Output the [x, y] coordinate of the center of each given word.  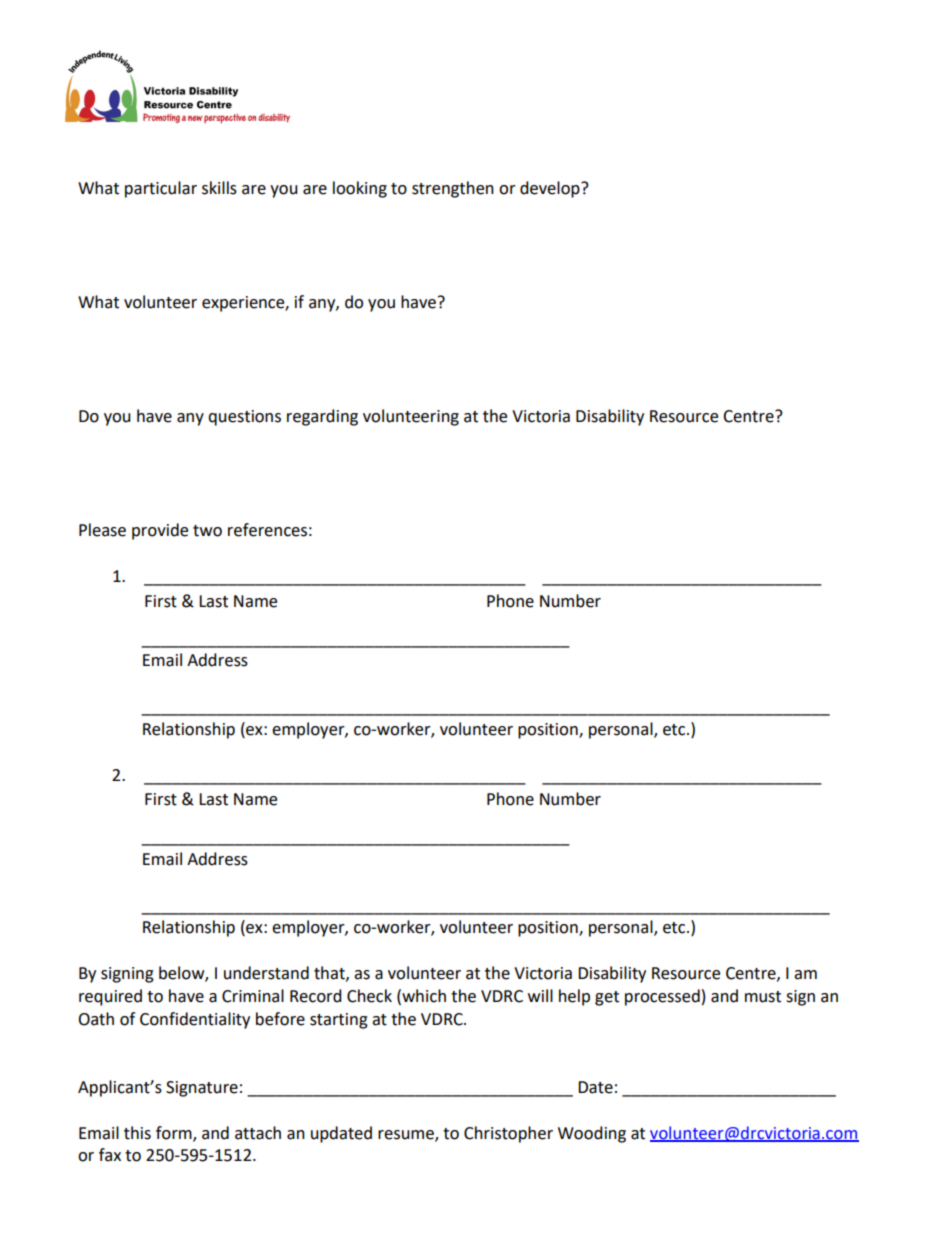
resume [407, 1135]
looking [360, 189]
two [207, 531]
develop [551, 189]
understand [266, 973]
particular [161, 189]
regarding [322, 417]
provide [160, 531]
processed [662, 997]
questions [244, 418]
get [607, 998]
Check [369, 996]
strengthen [453, 189]
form [175, 1133]
